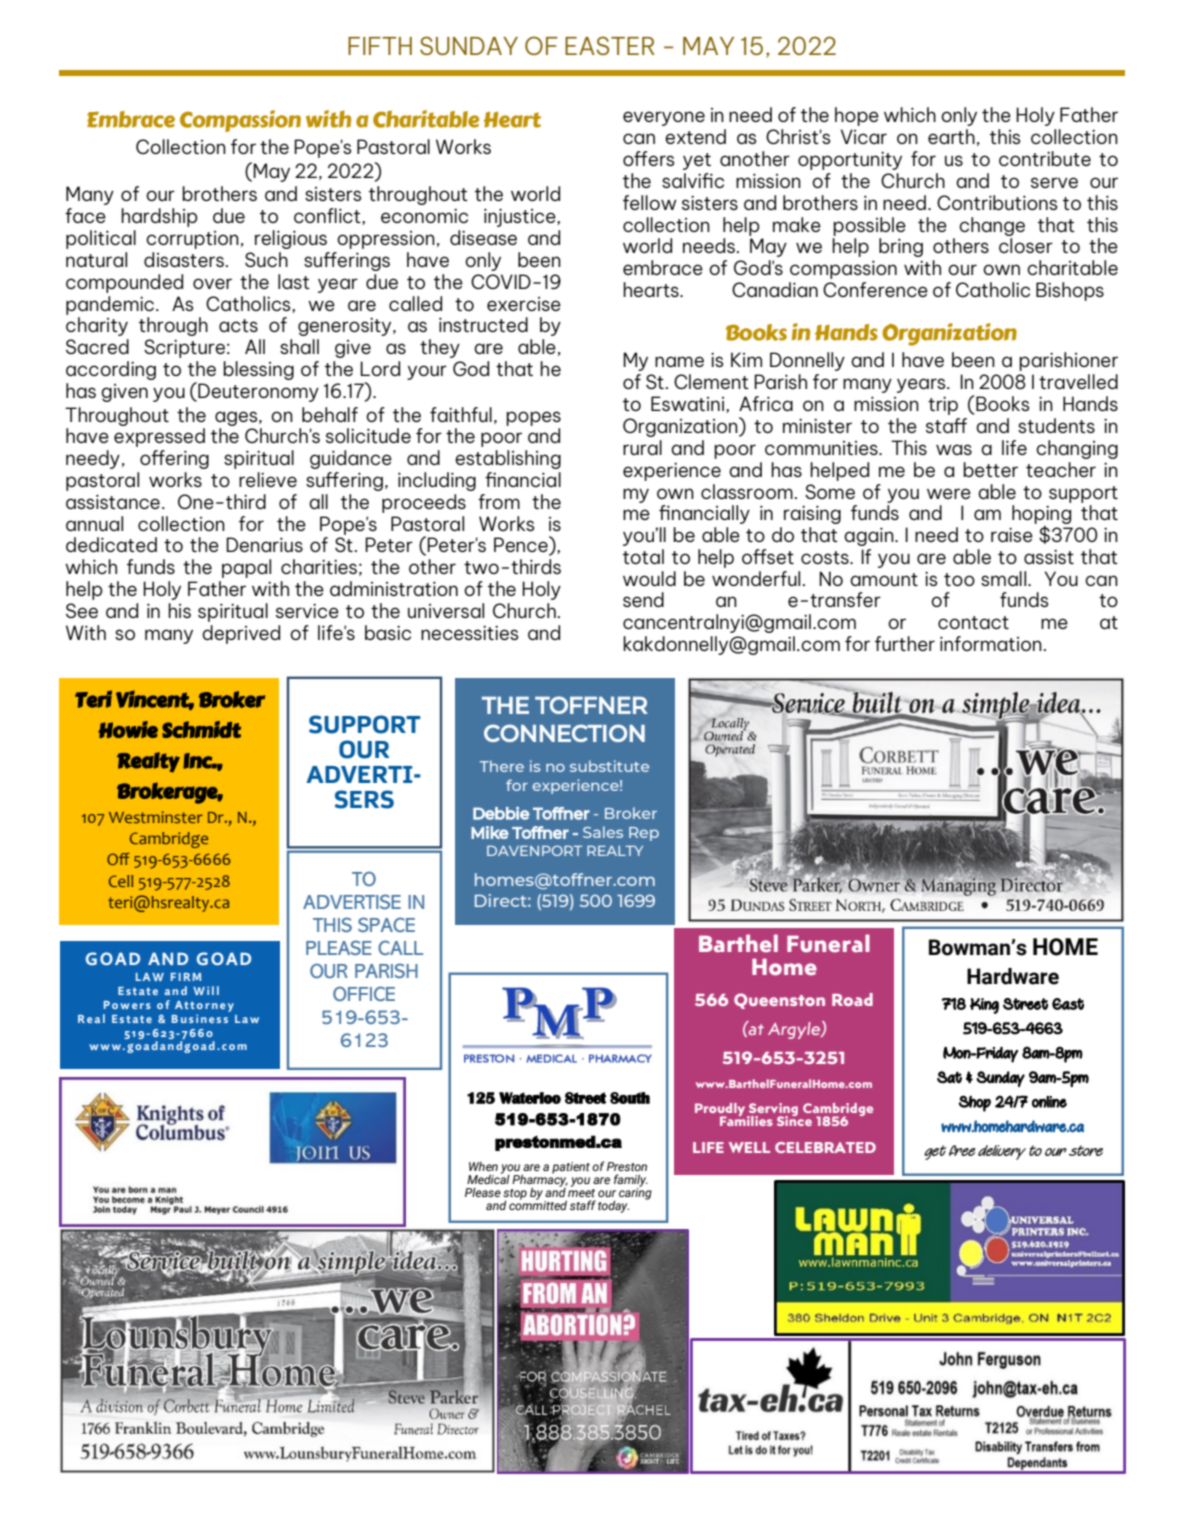 The image size is (1185, 1533). I want to click on rural, so click(642, 447).
